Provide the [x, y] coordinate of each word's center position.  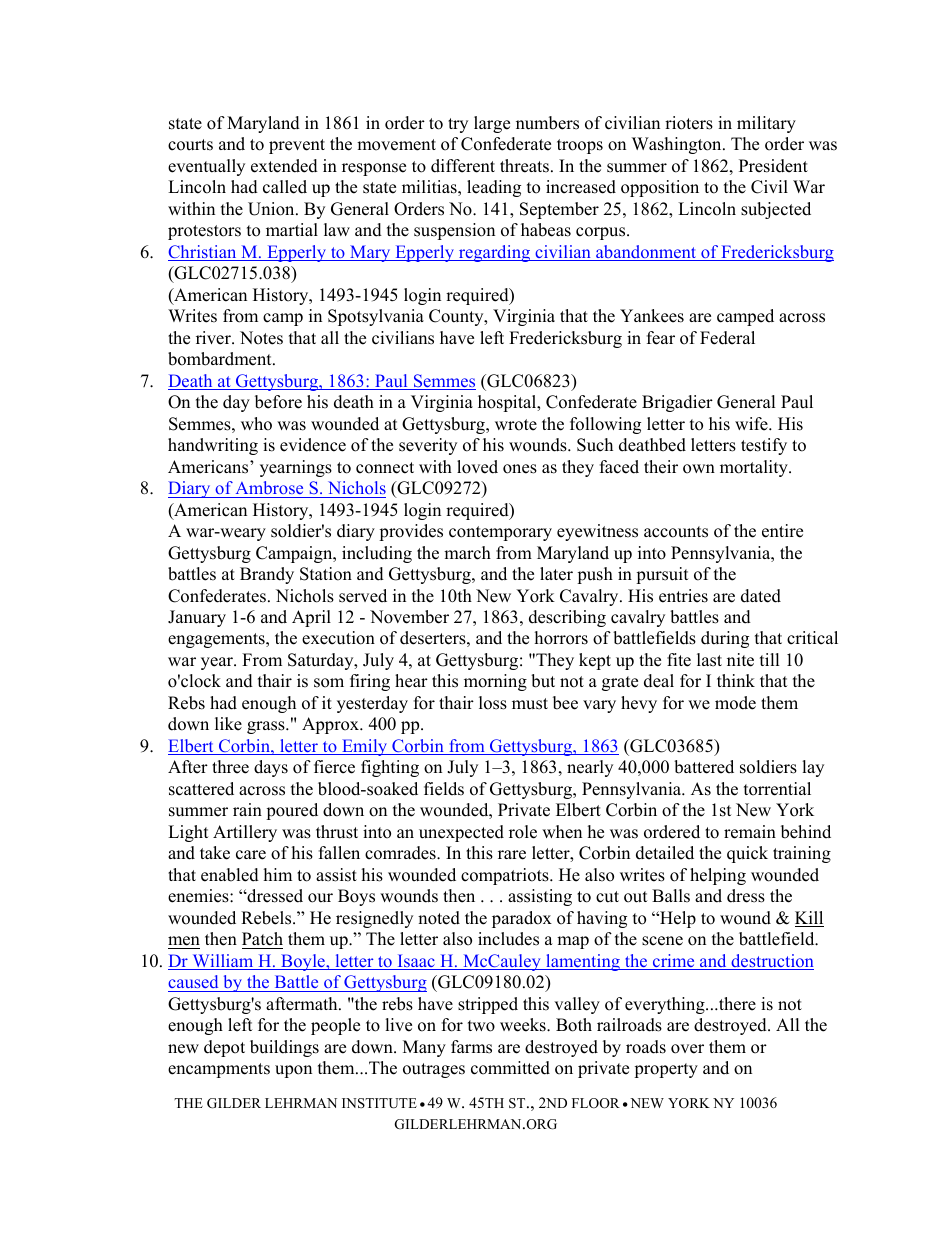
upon [293, 1071]
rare [512, 855]
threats [524, 166]
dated [761, 596]
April [311, 618]
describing [567, 618]
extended [284, 166]
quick [747, 854]
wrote [516, 425]
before [278, 402]
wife [752, 424]
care [251, 855]
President [773, 166]
